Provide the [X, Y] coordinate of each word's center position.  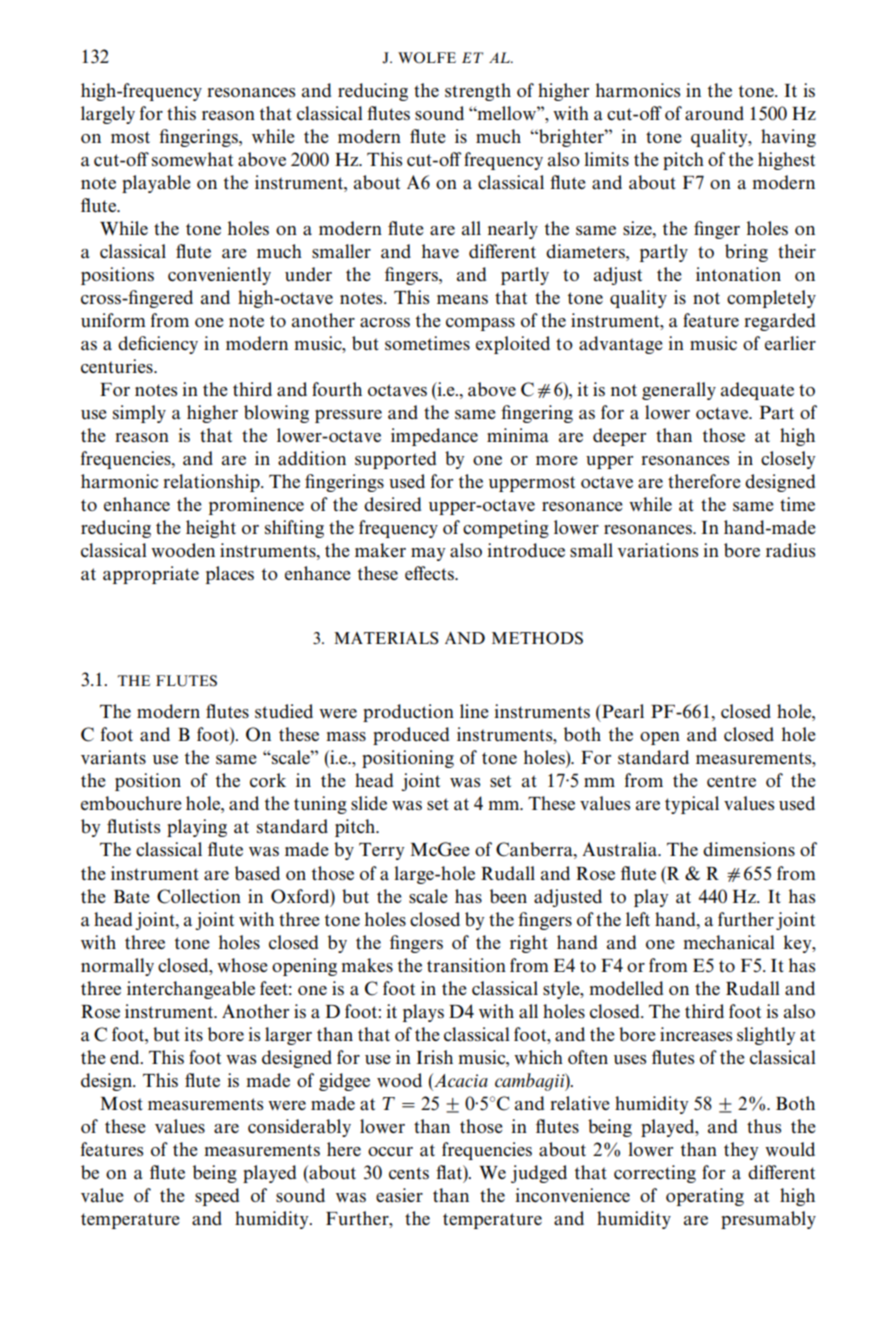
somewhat [192, 159]
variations [657, 550]
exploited [513, 345]
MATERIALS [386, 638]
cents [409, 1173]
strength [478, 92]
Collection [199, 896]
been [508, 896]
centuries [118, 366]
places [230, 575]
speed [217, 1197]
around [714, 113]
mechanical [729, 942]
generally [679, 391]
